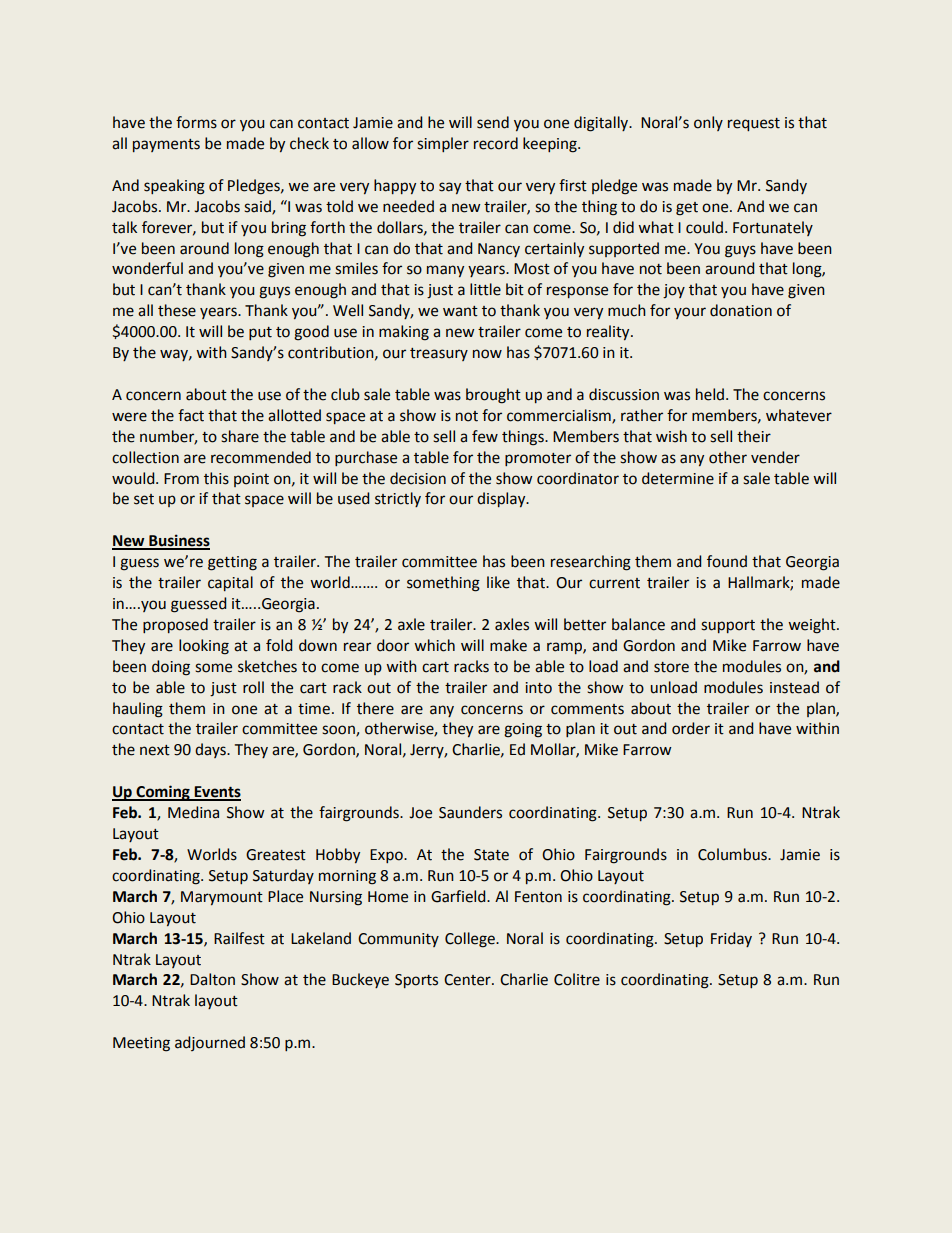  Describe the element at coordinates (460, 311) in the screenshot. I see `want` at that location.
